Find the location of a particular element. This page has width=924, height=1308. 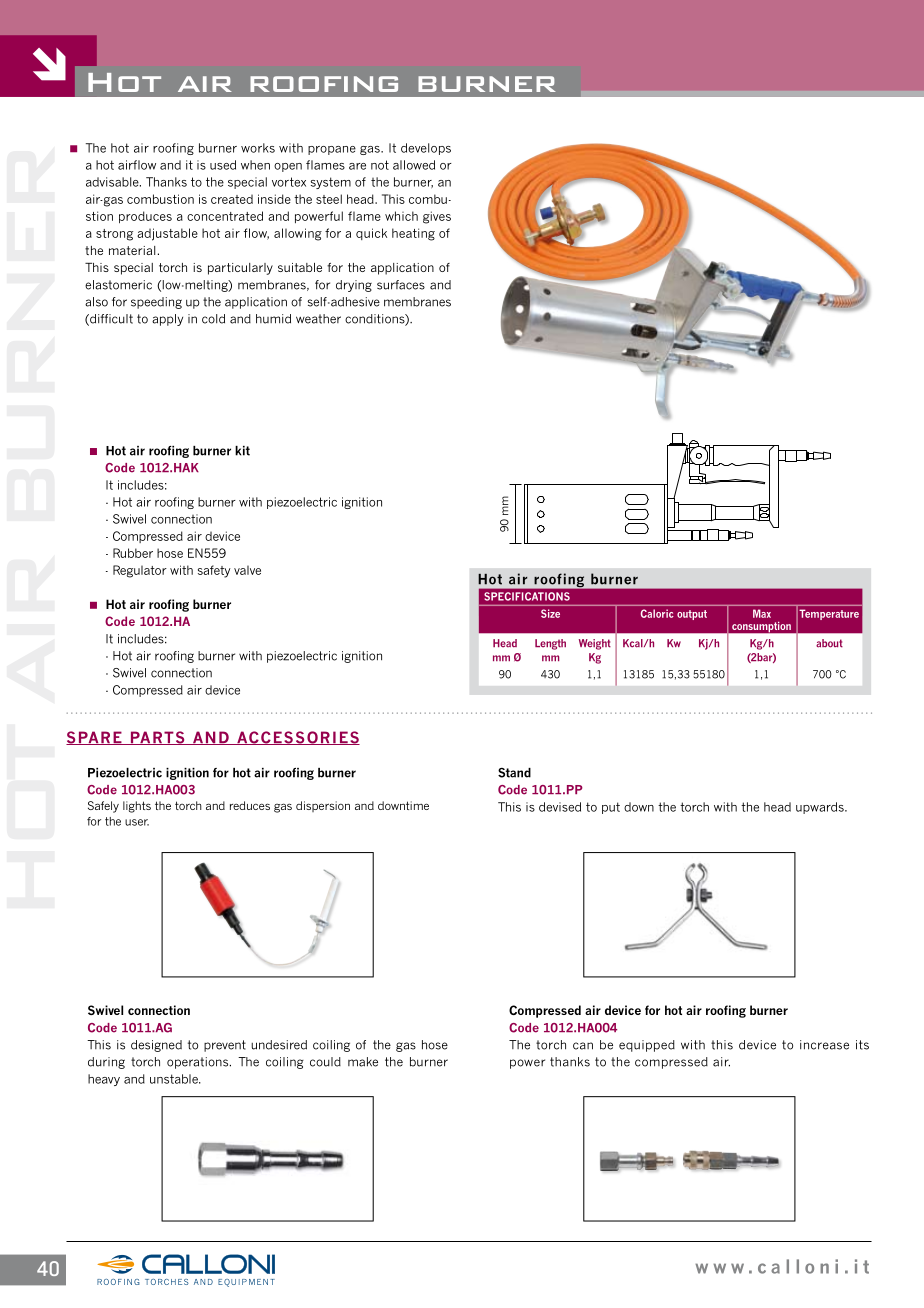

allowed is located at coordinates (414, 165).
